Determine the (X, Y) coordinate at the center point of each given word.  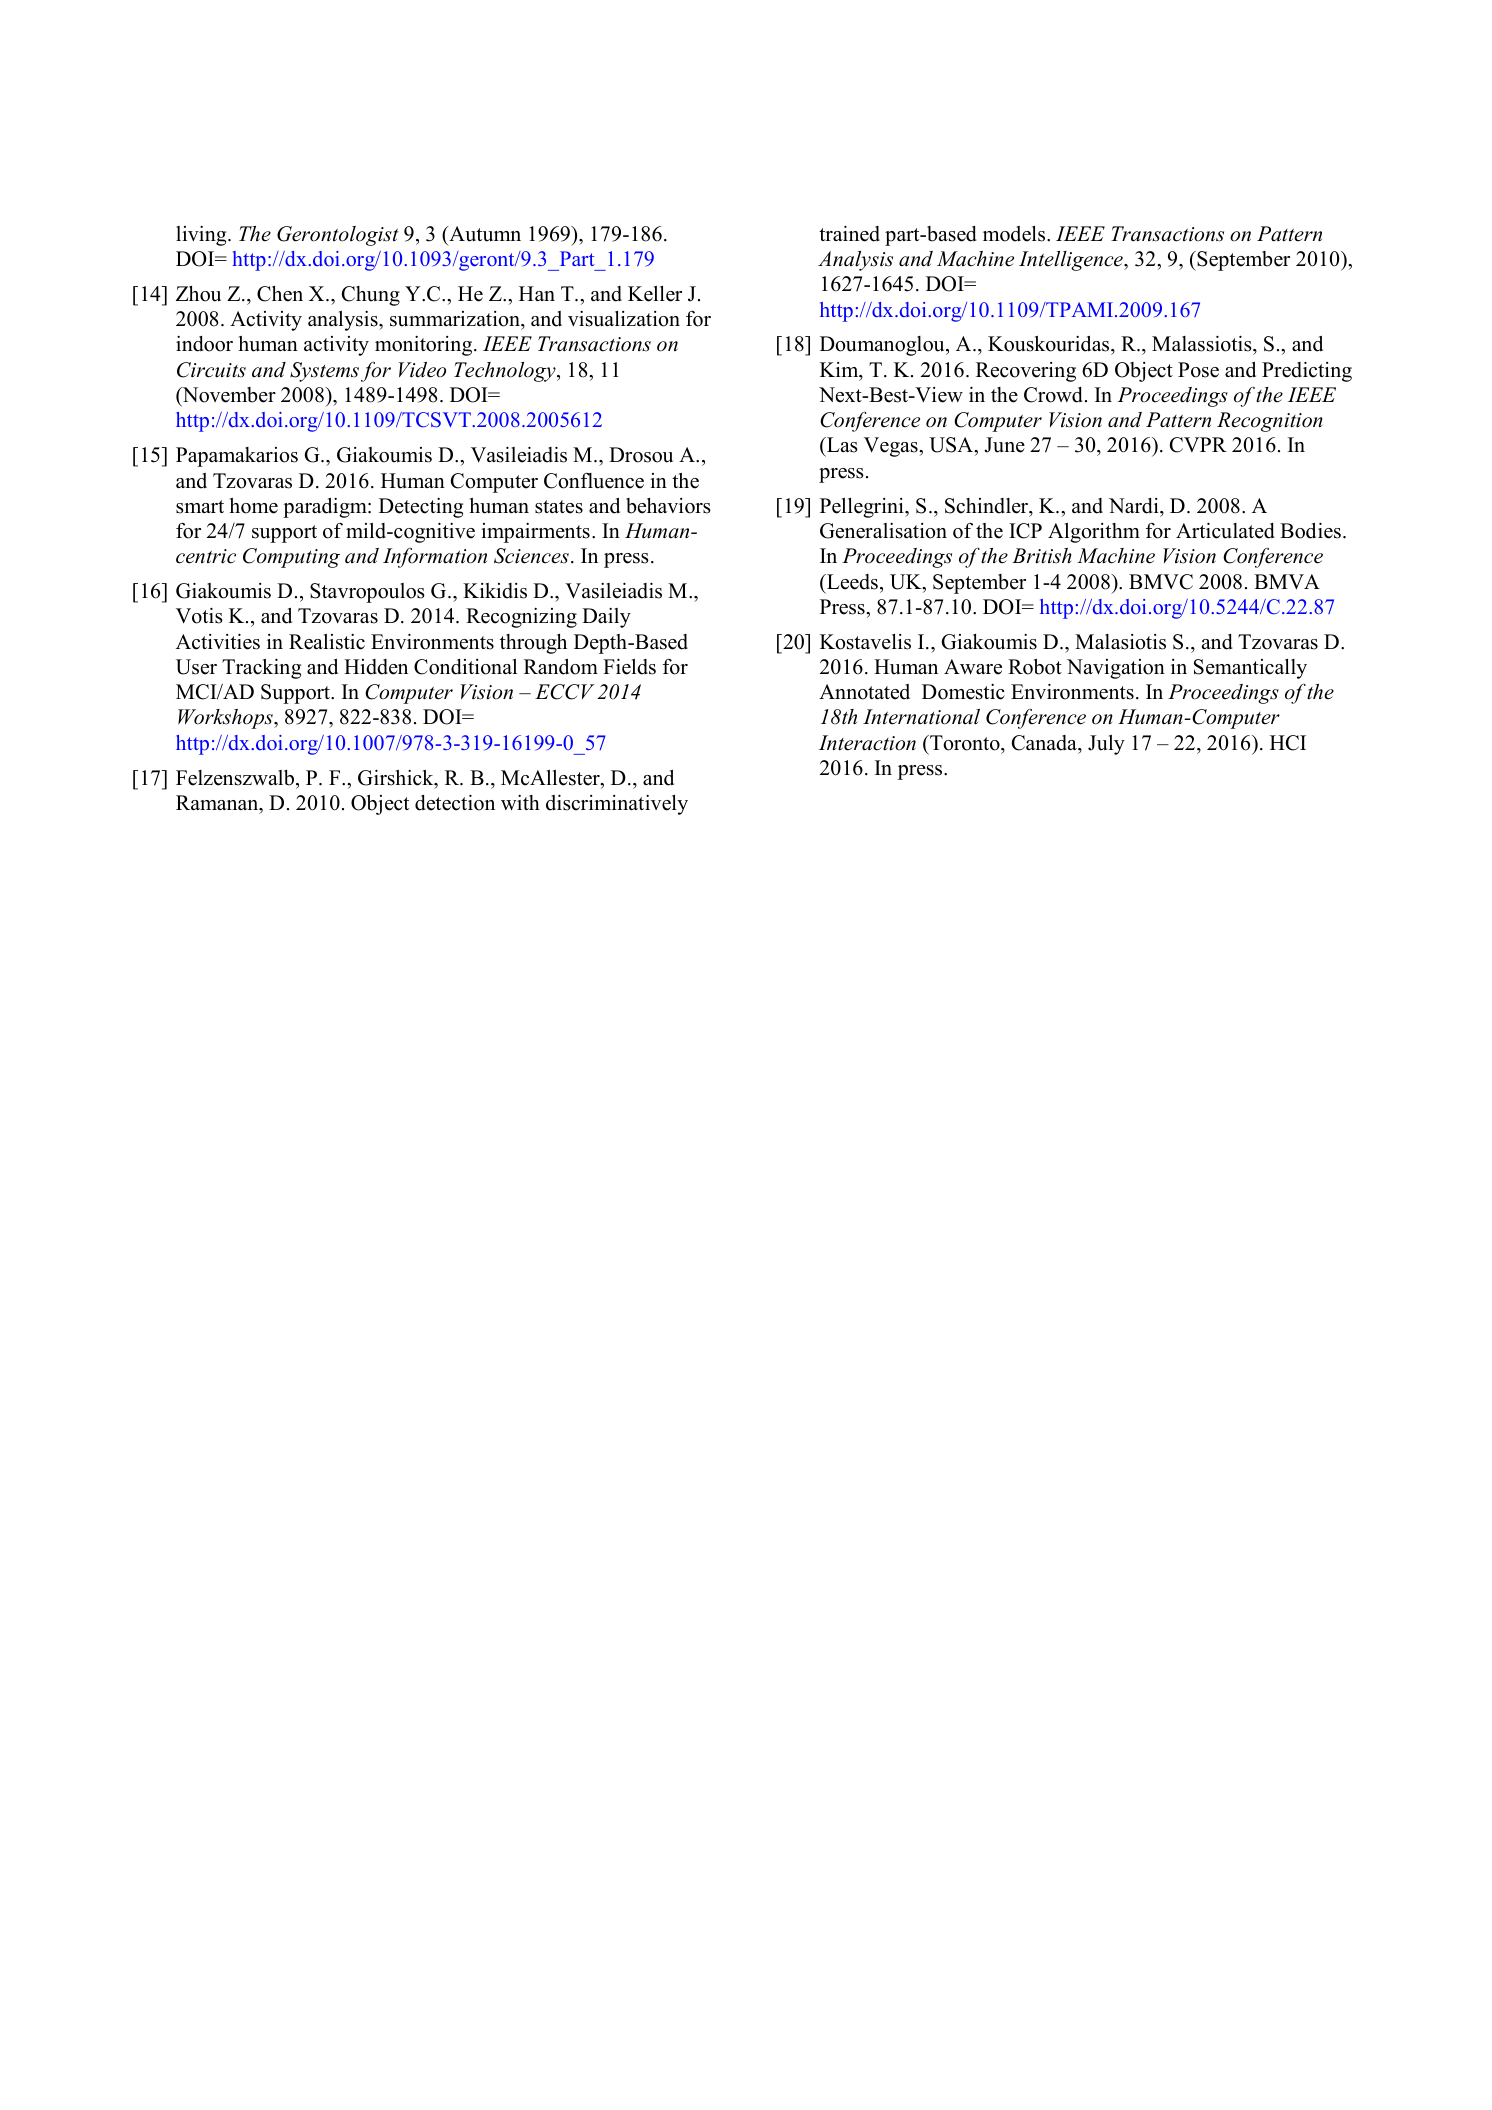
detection (455, 802)
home (254, 506)
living (202, 236)
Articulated (1225, 530)
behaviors (668, 506)
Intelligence (1072, 261)
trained (849, 233)
